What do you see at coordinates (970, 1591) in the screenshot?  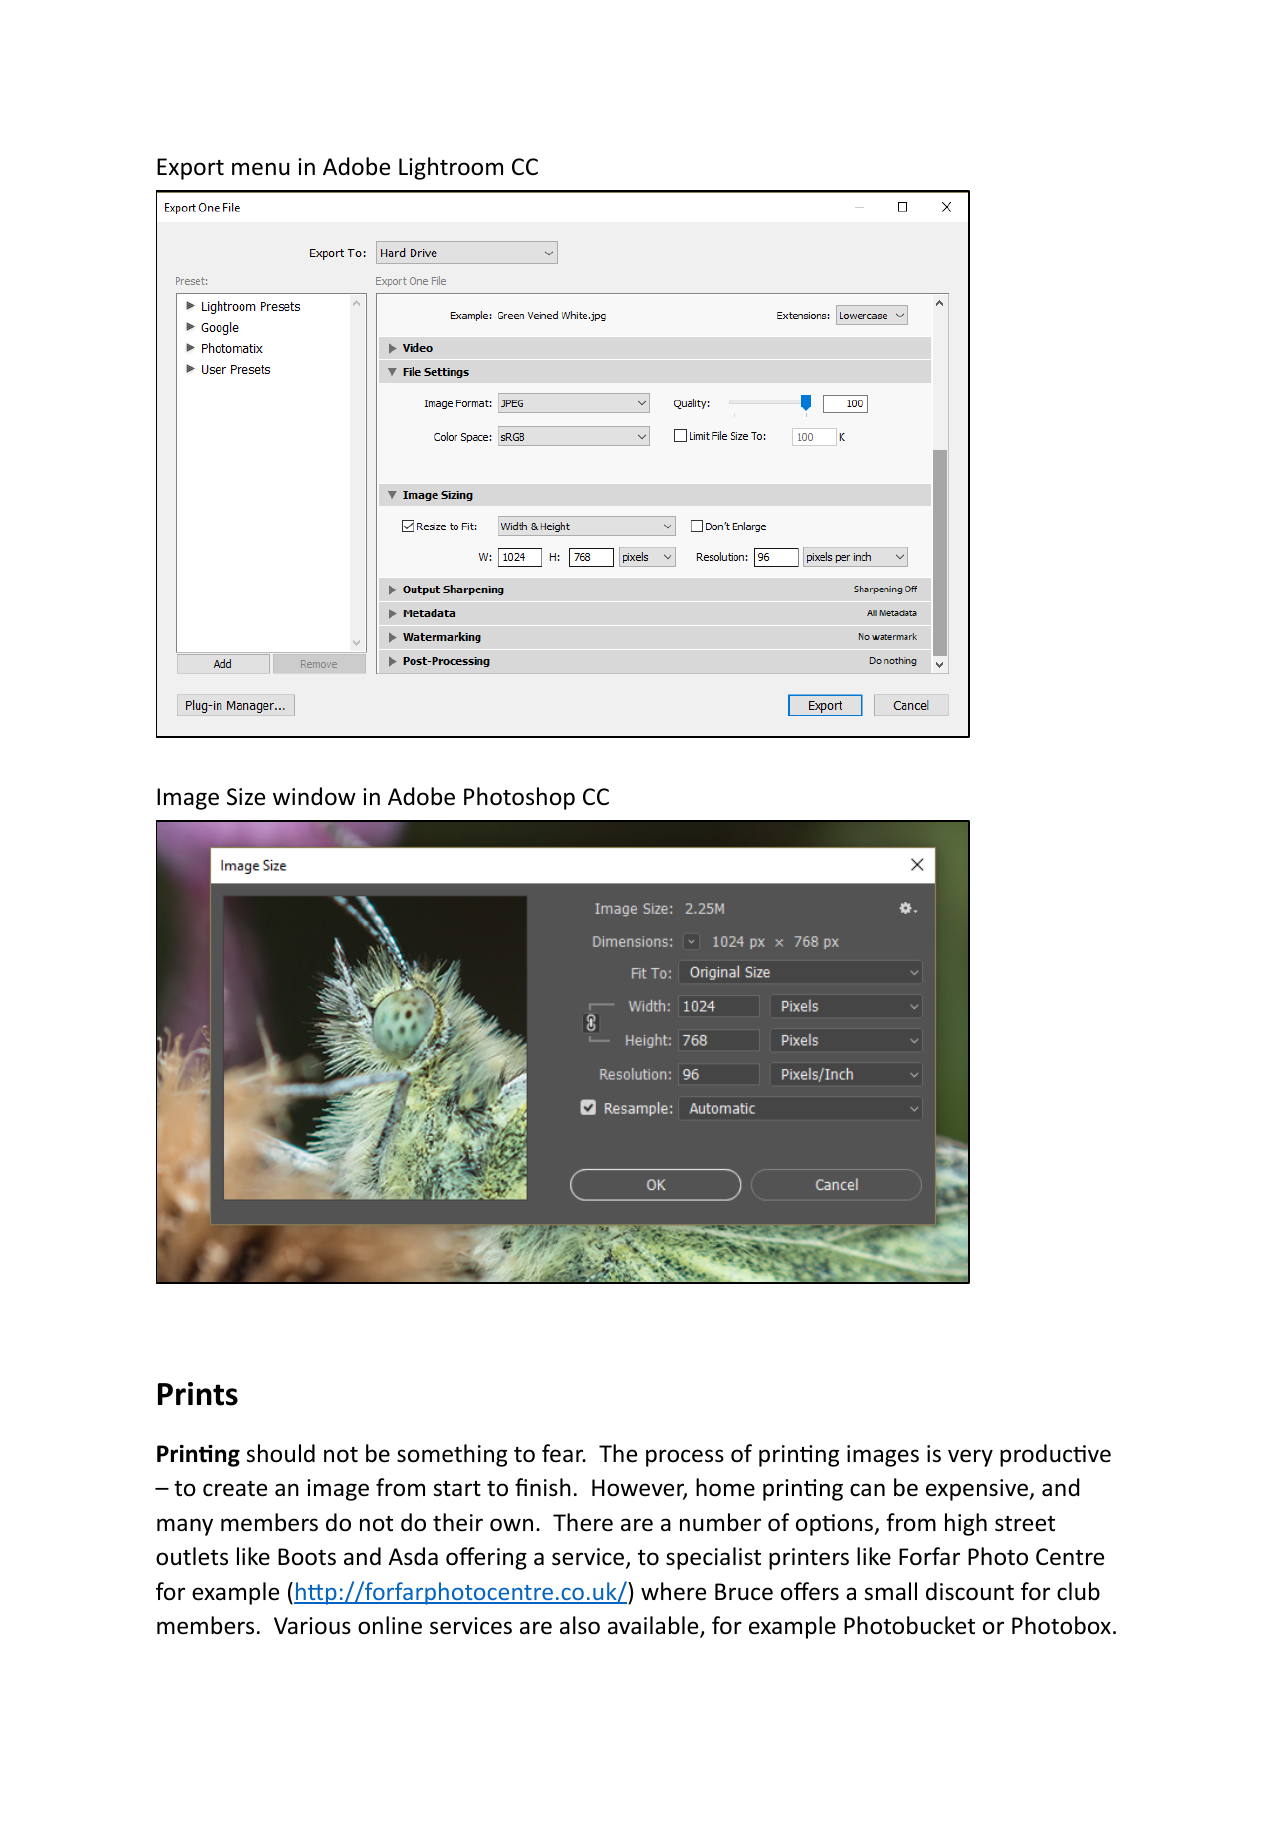 I see `discount` at bounding box center [970, 1591].
